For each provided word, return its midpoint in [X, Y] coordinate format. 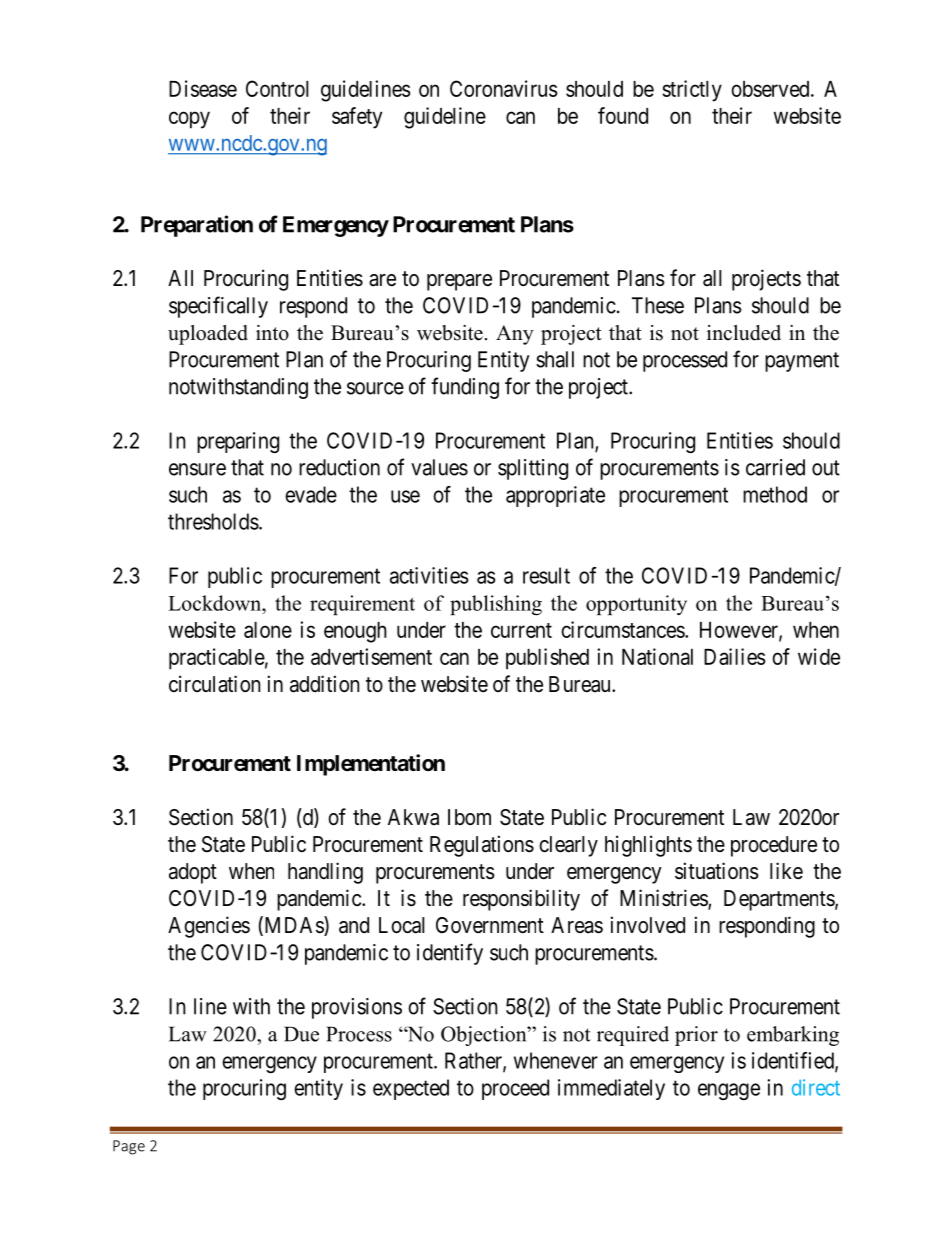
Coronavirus [504, 88]
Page [129, 1147]
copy [189, 120]
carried [775, 467]
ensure [197, 469]
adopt [193, 873]
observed [771, 89]
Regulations [482, 846]
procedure [774, 846]
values [439, 467]
